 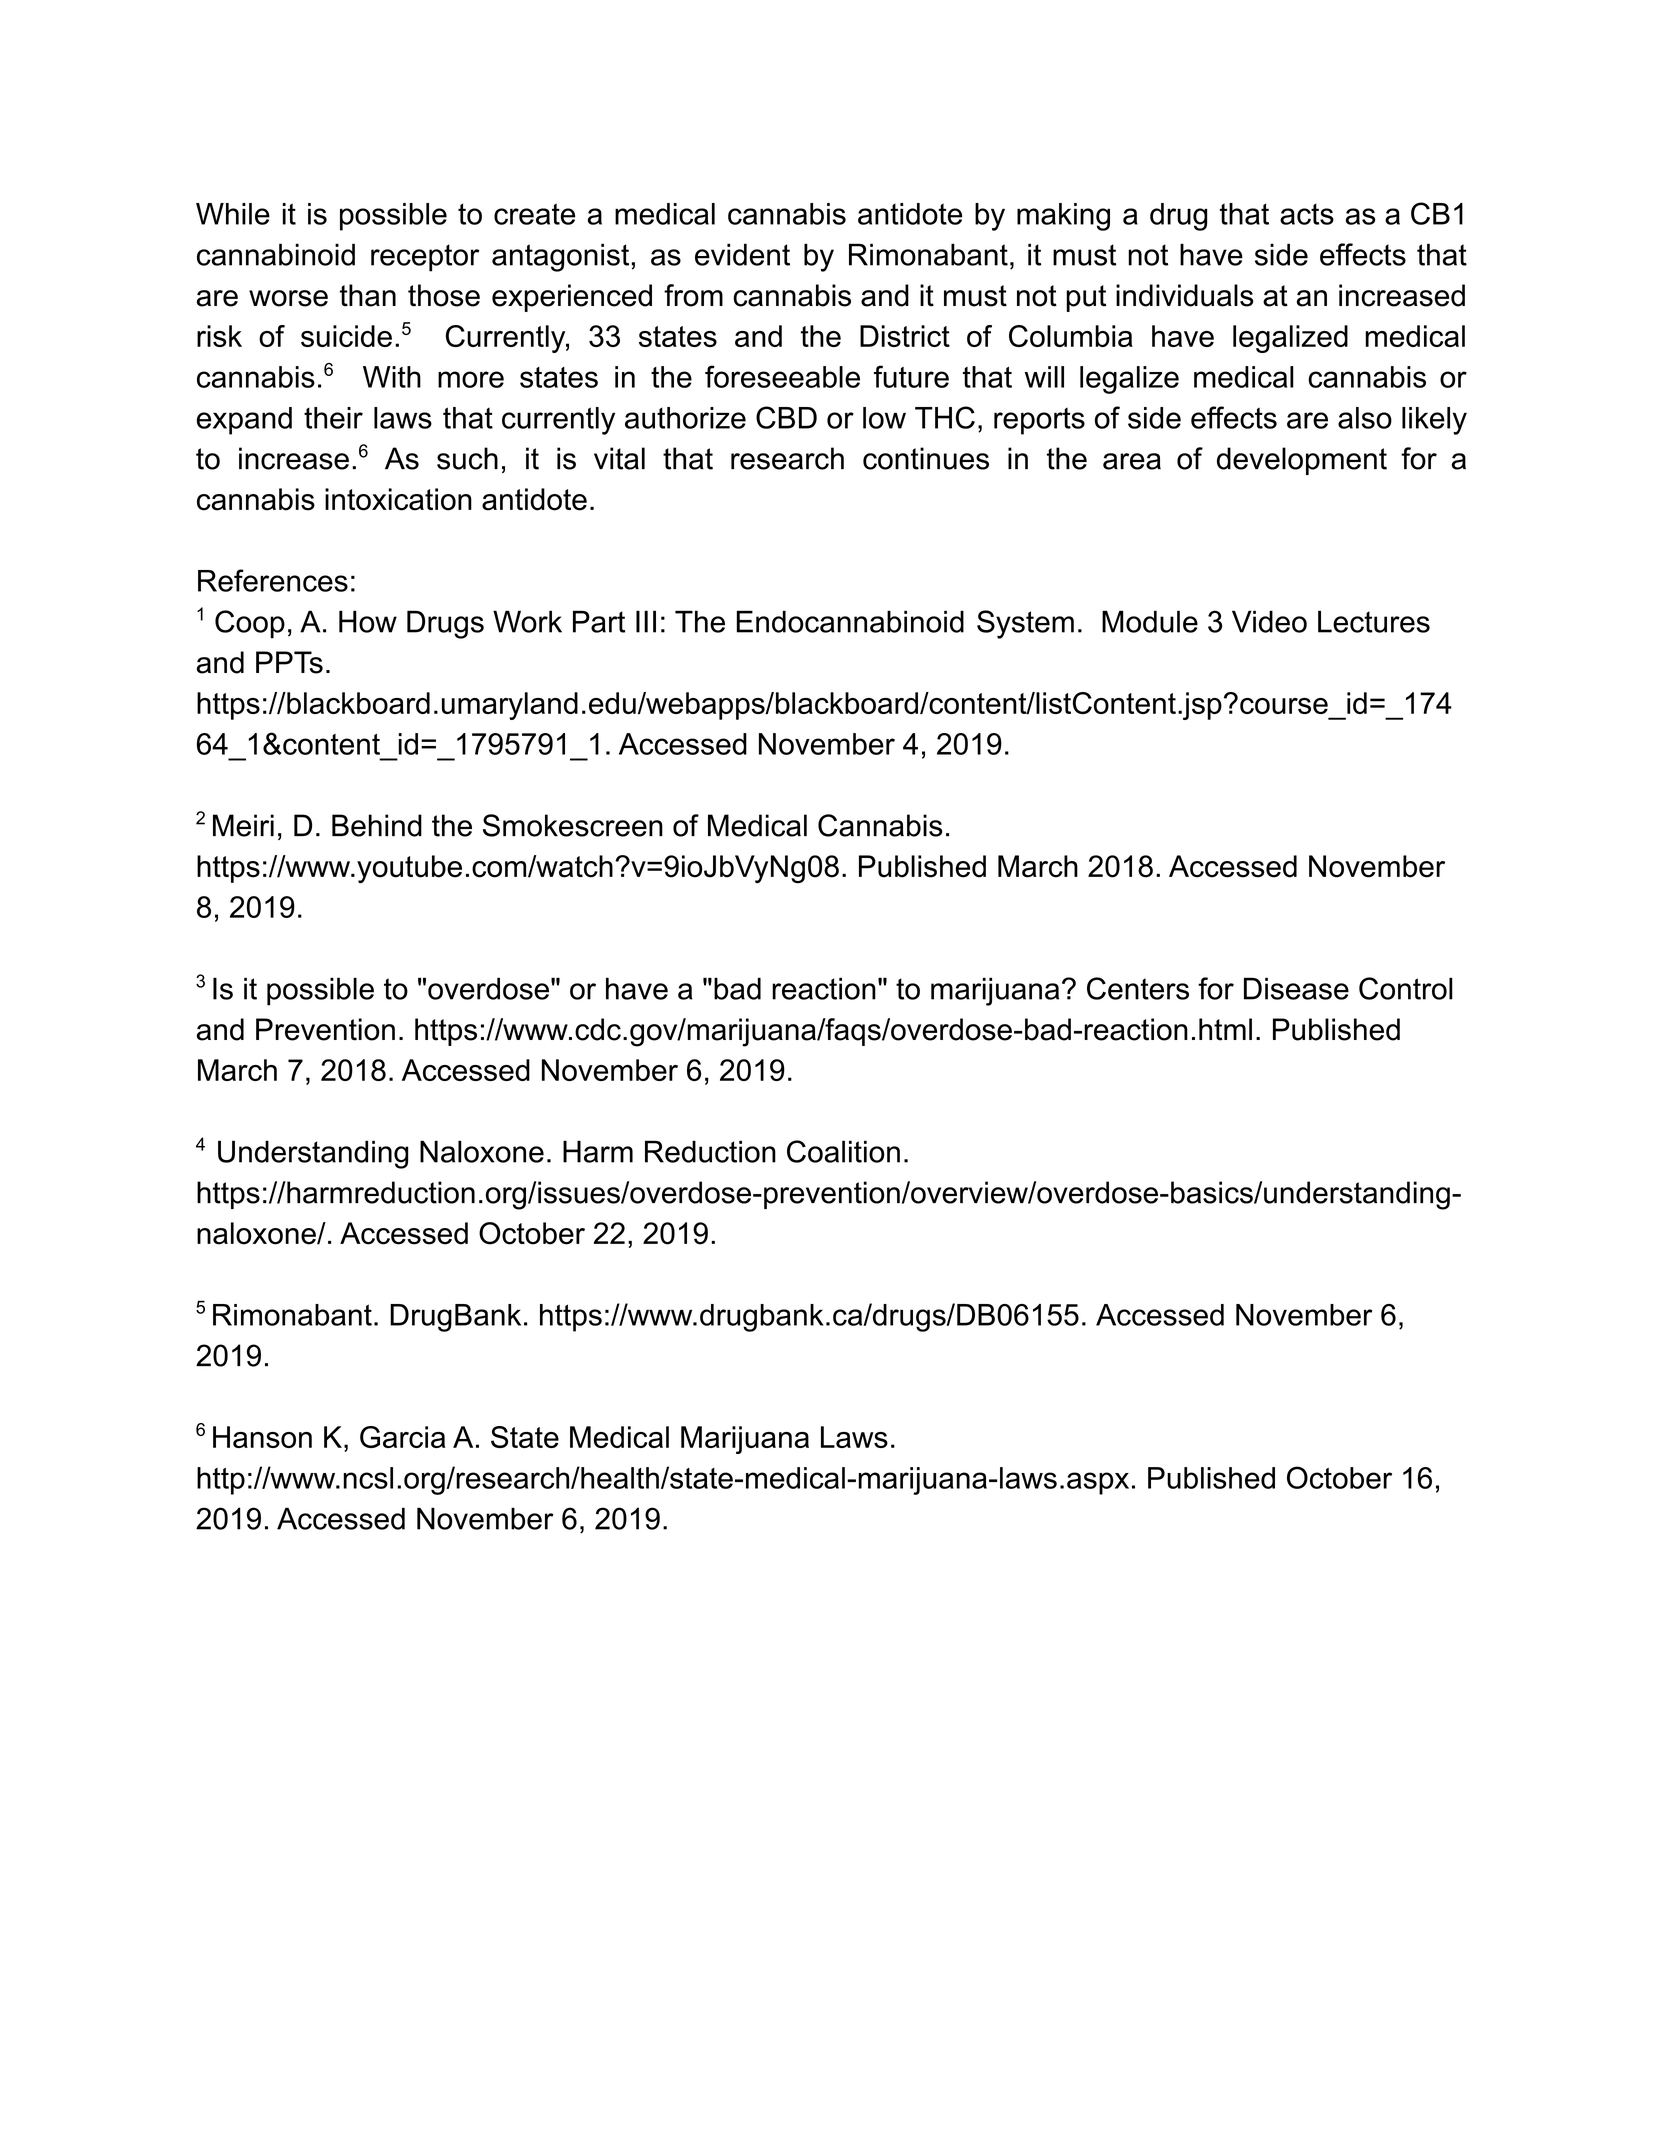 I want to click on acts, so click(x=1307, y=214).
